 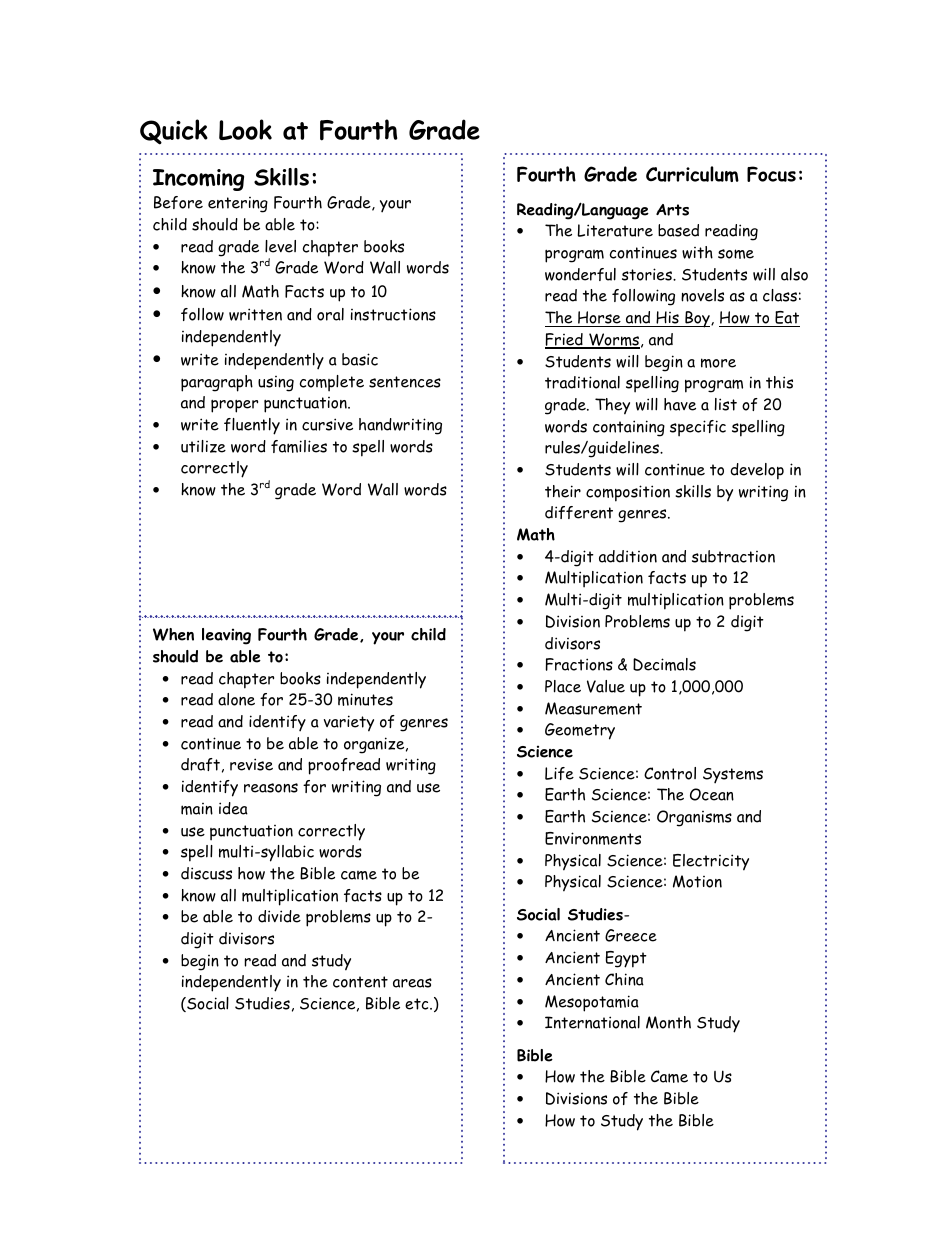 I want to click on etc, so click(x=418, y=1004).
